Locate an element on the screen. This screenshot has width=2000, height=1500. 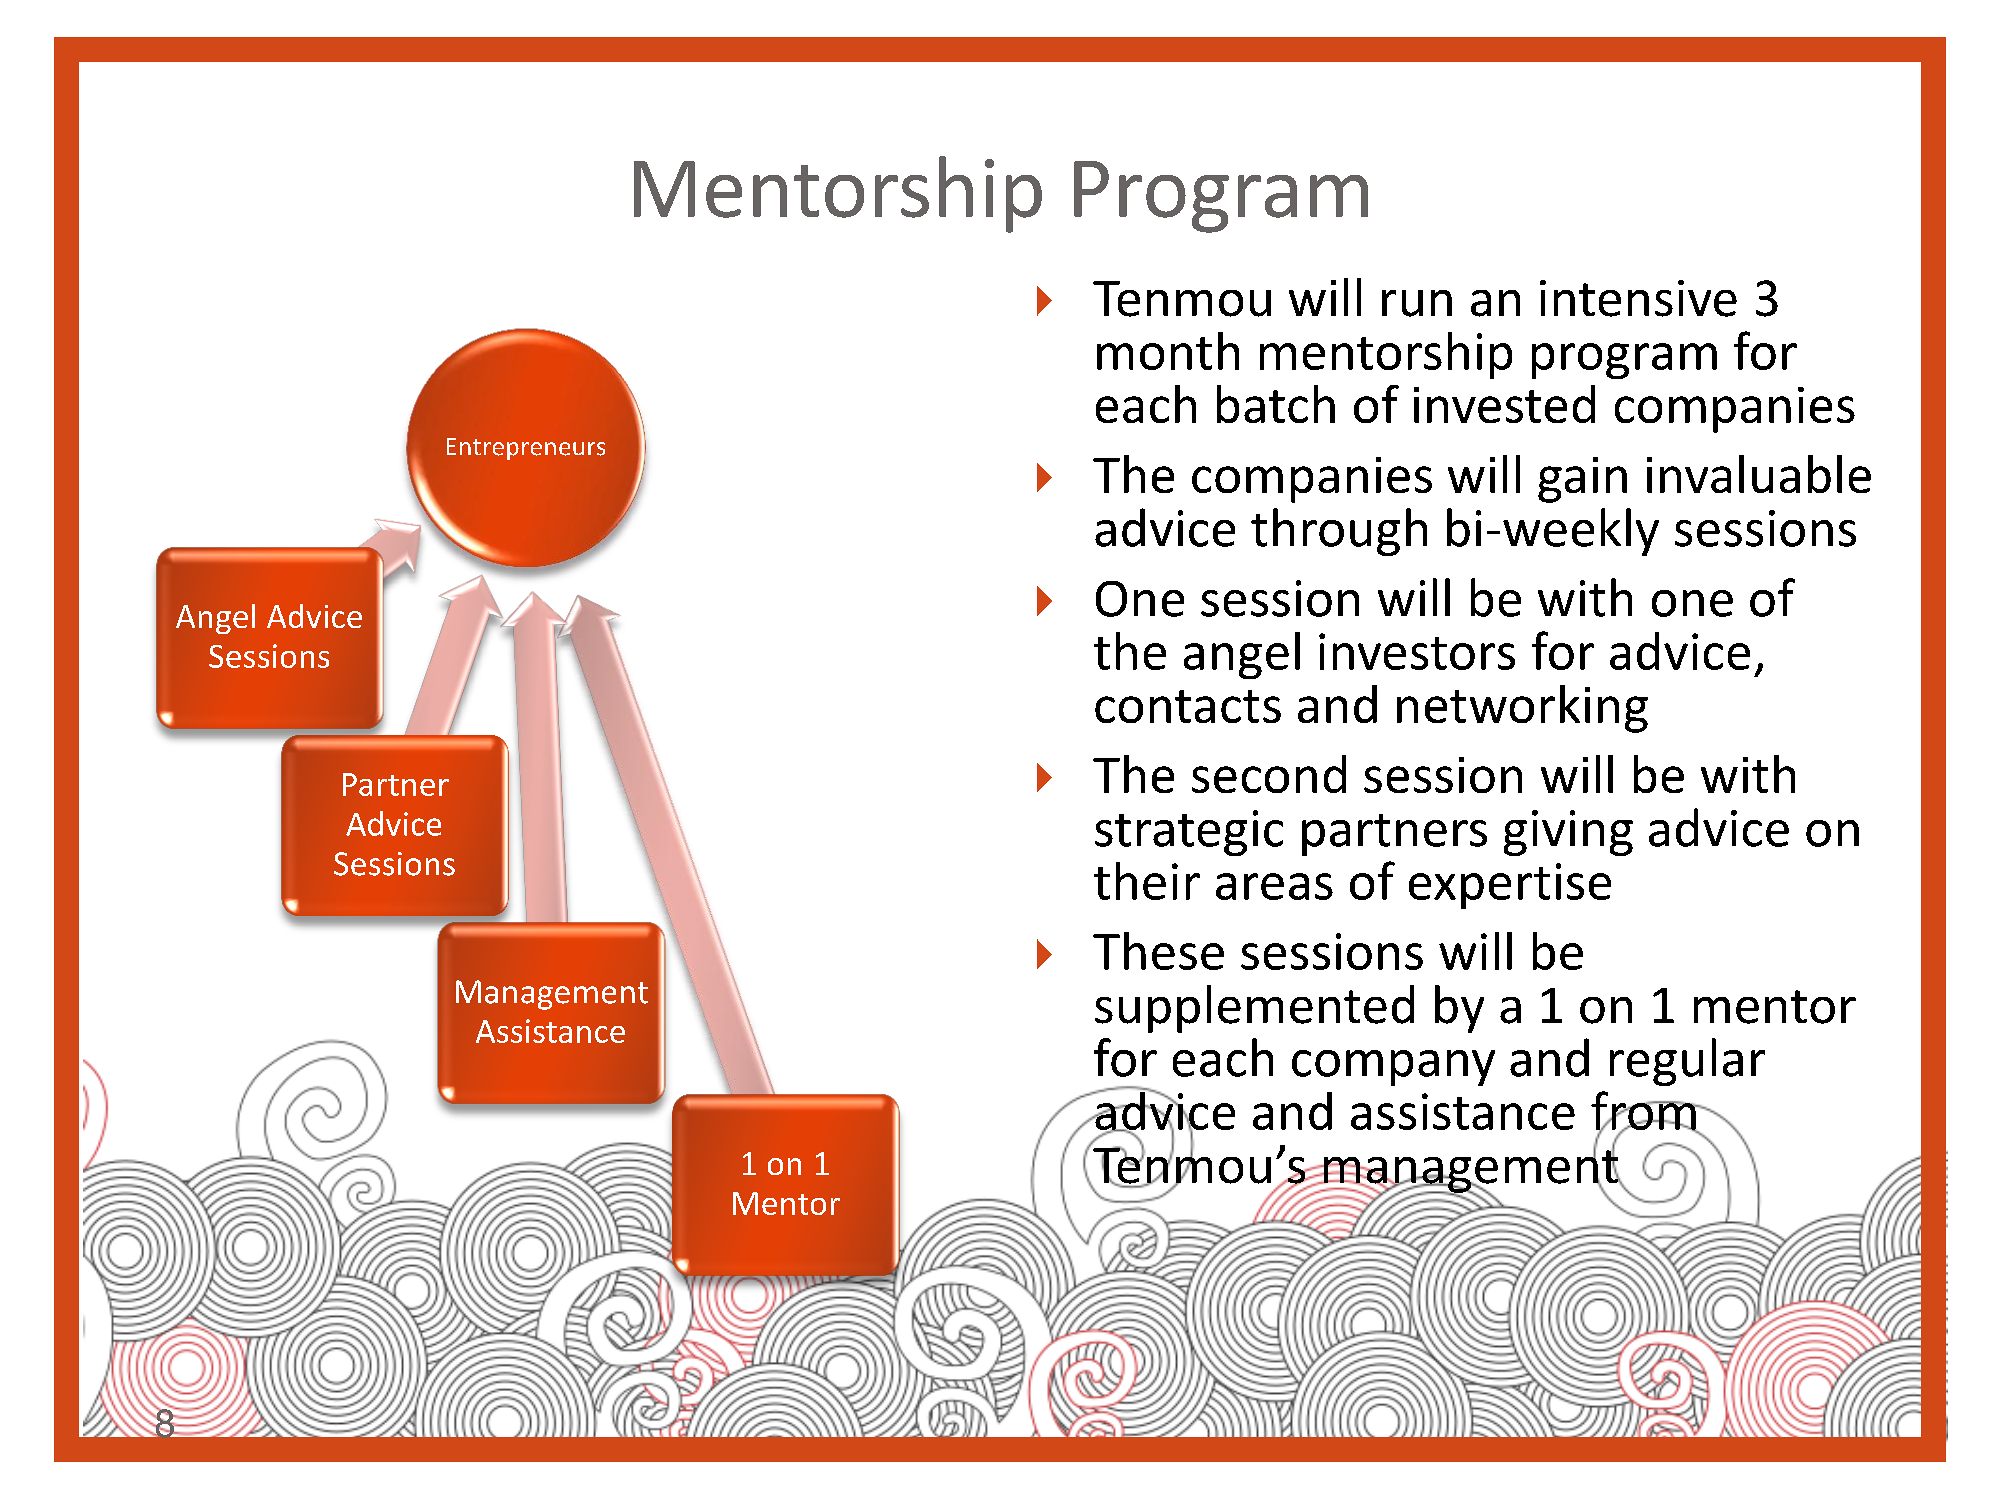
month is located at coordinates (1168, 351).
